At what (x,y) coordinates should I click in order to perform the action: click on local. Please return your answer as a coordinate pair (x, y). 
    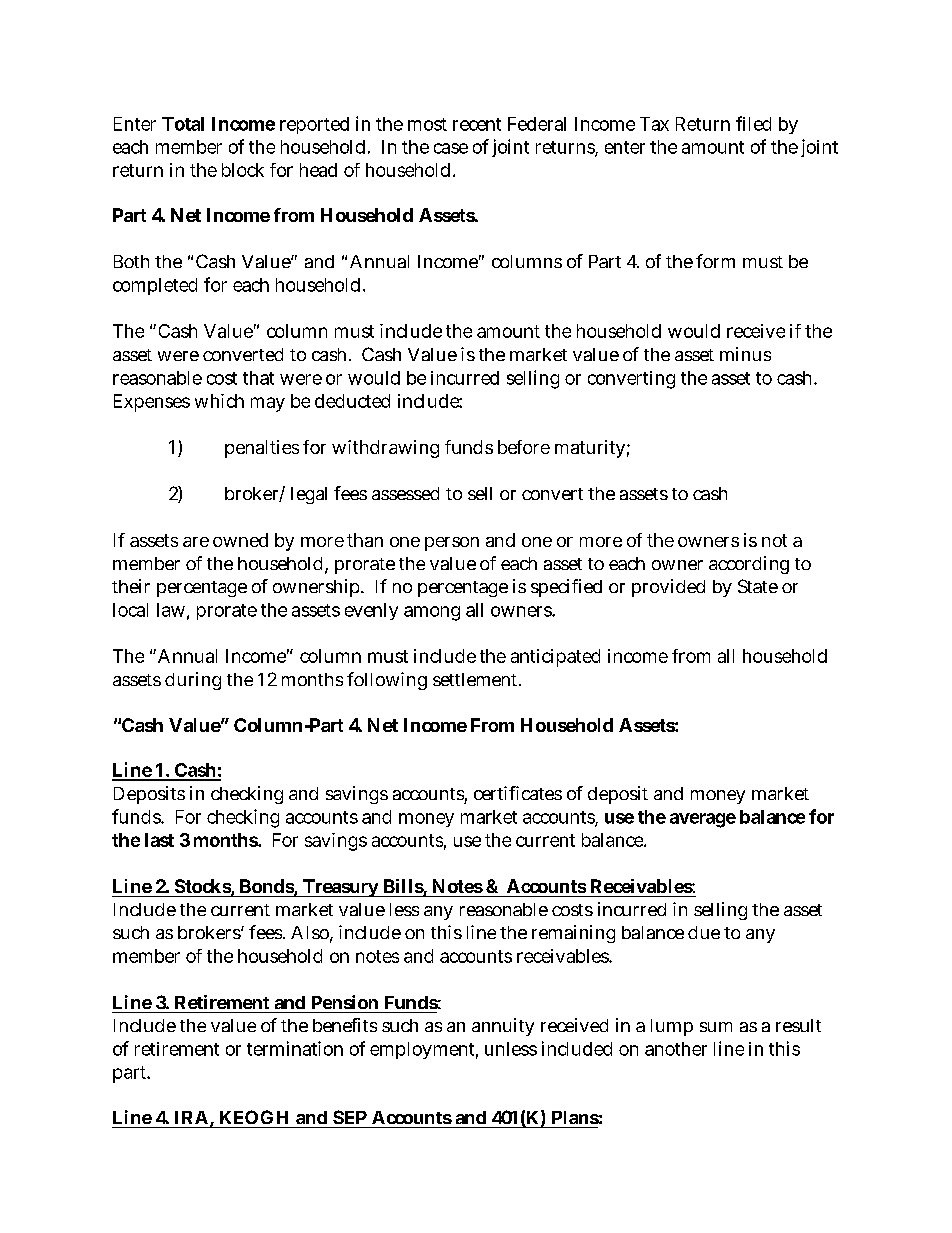
    Looking at the image, I should click on (130, 610).
